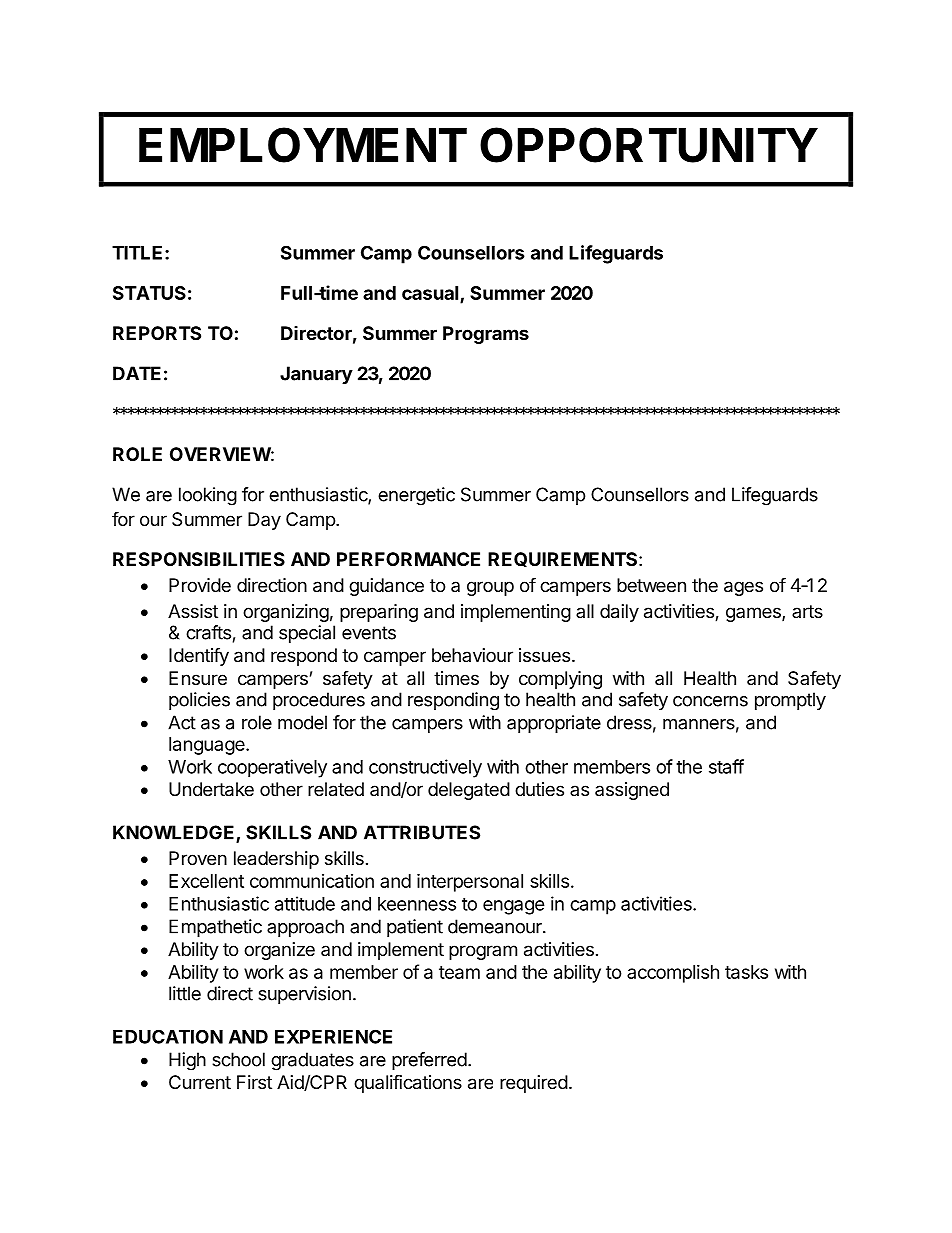 This screenshot has height=1233, width=952. Describe the element at coordinates (490, 588) in the screenshot. I see `group` at that location.
